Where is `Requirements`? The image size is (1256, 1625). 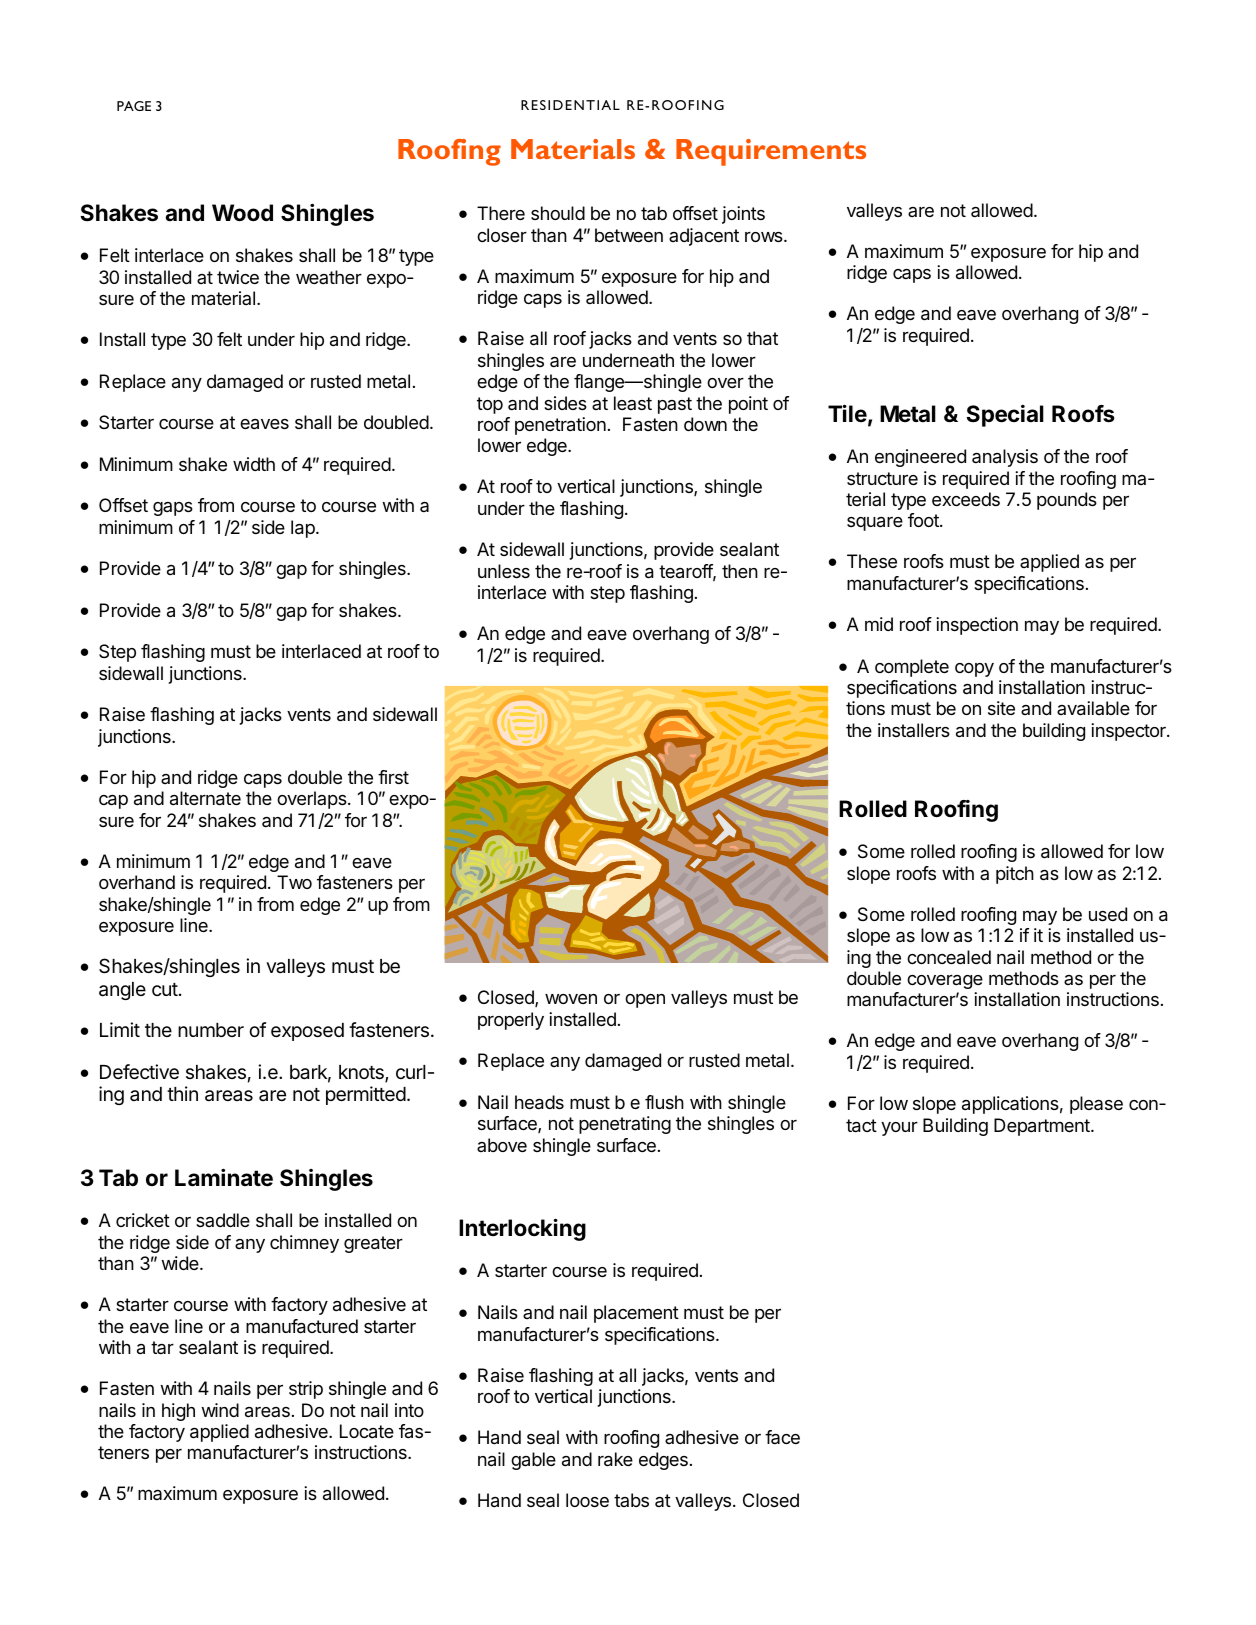
Requirements is located at coordinates (771, 152).
